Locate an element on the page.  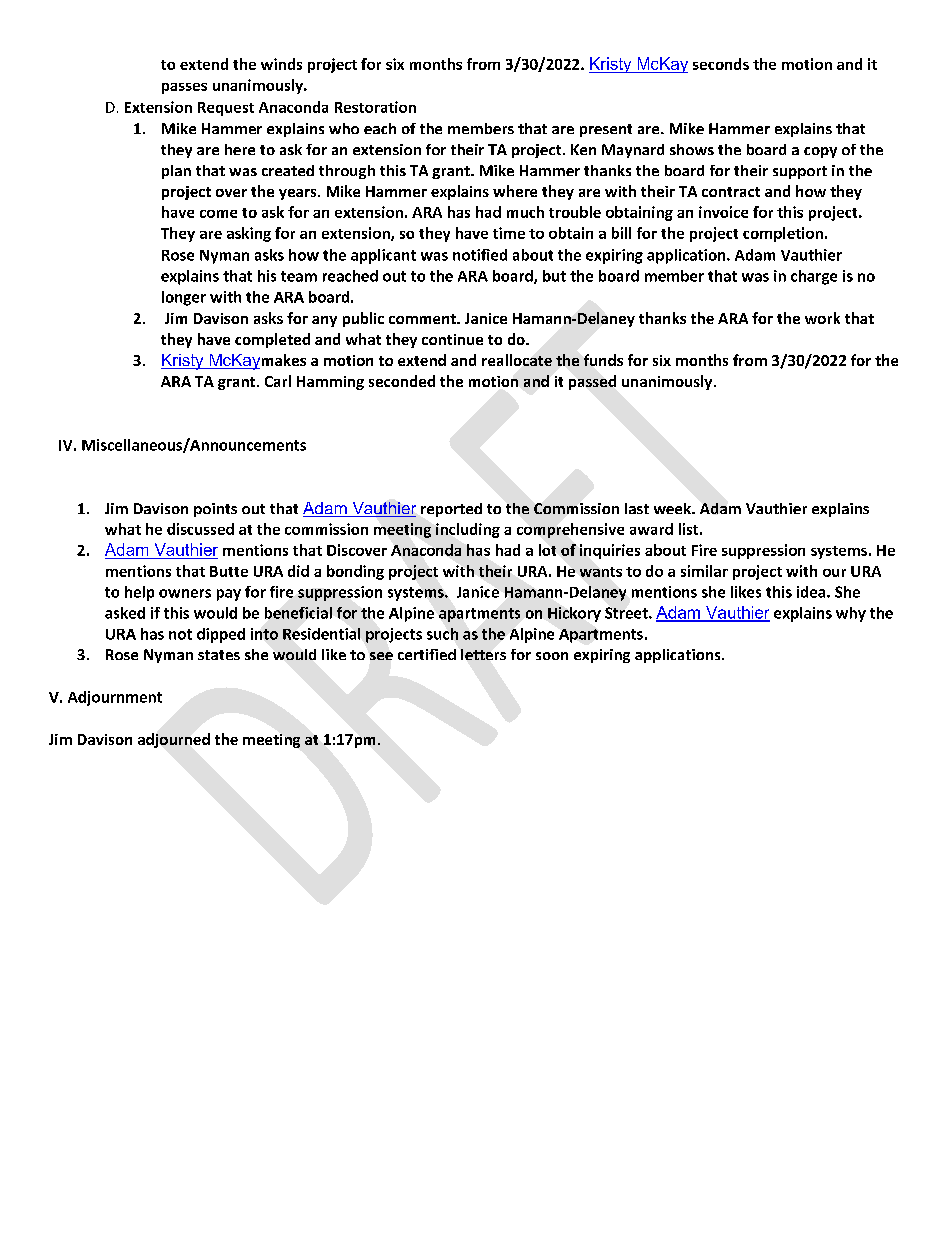
seconds is located at coordinates (721, 64).
